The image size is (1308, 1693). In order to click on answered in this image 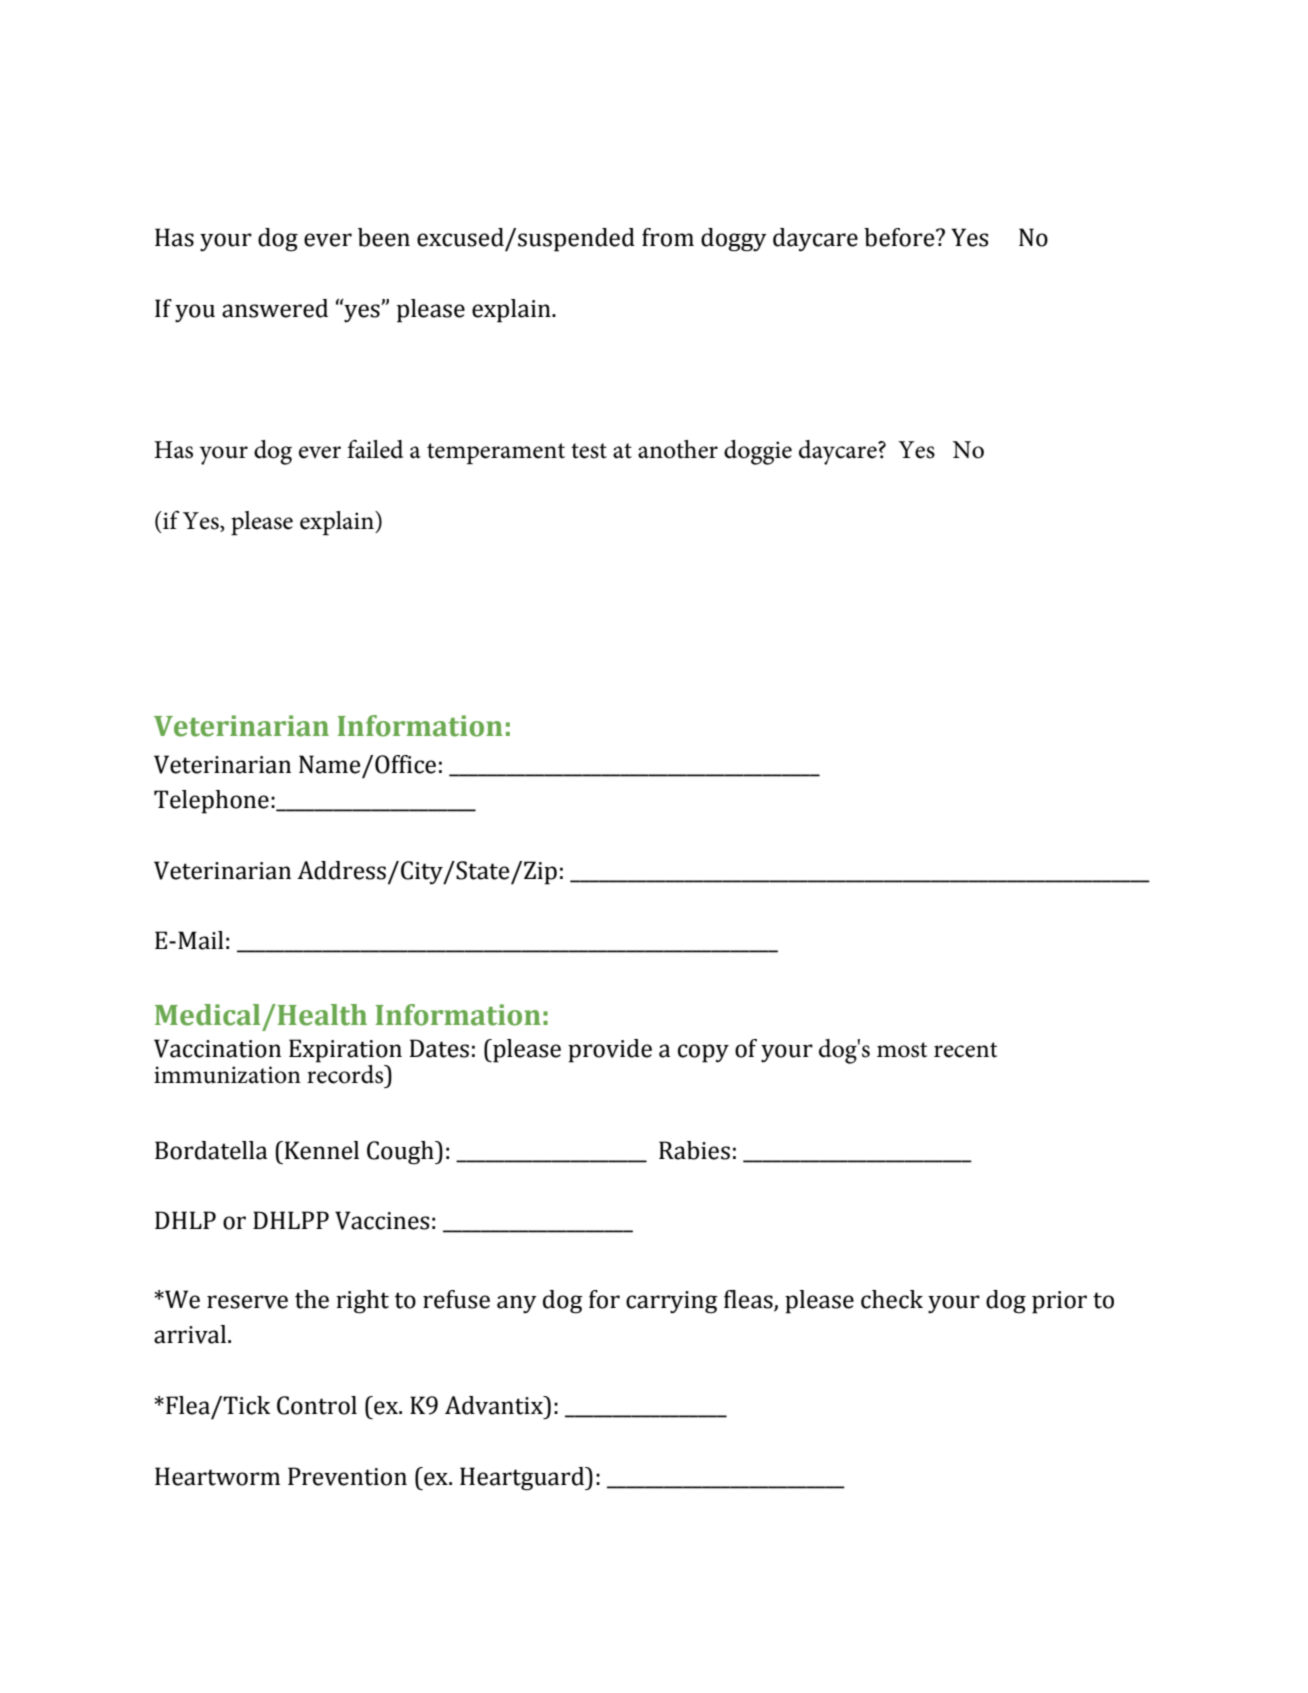, I will do `click(275, 308)`.
